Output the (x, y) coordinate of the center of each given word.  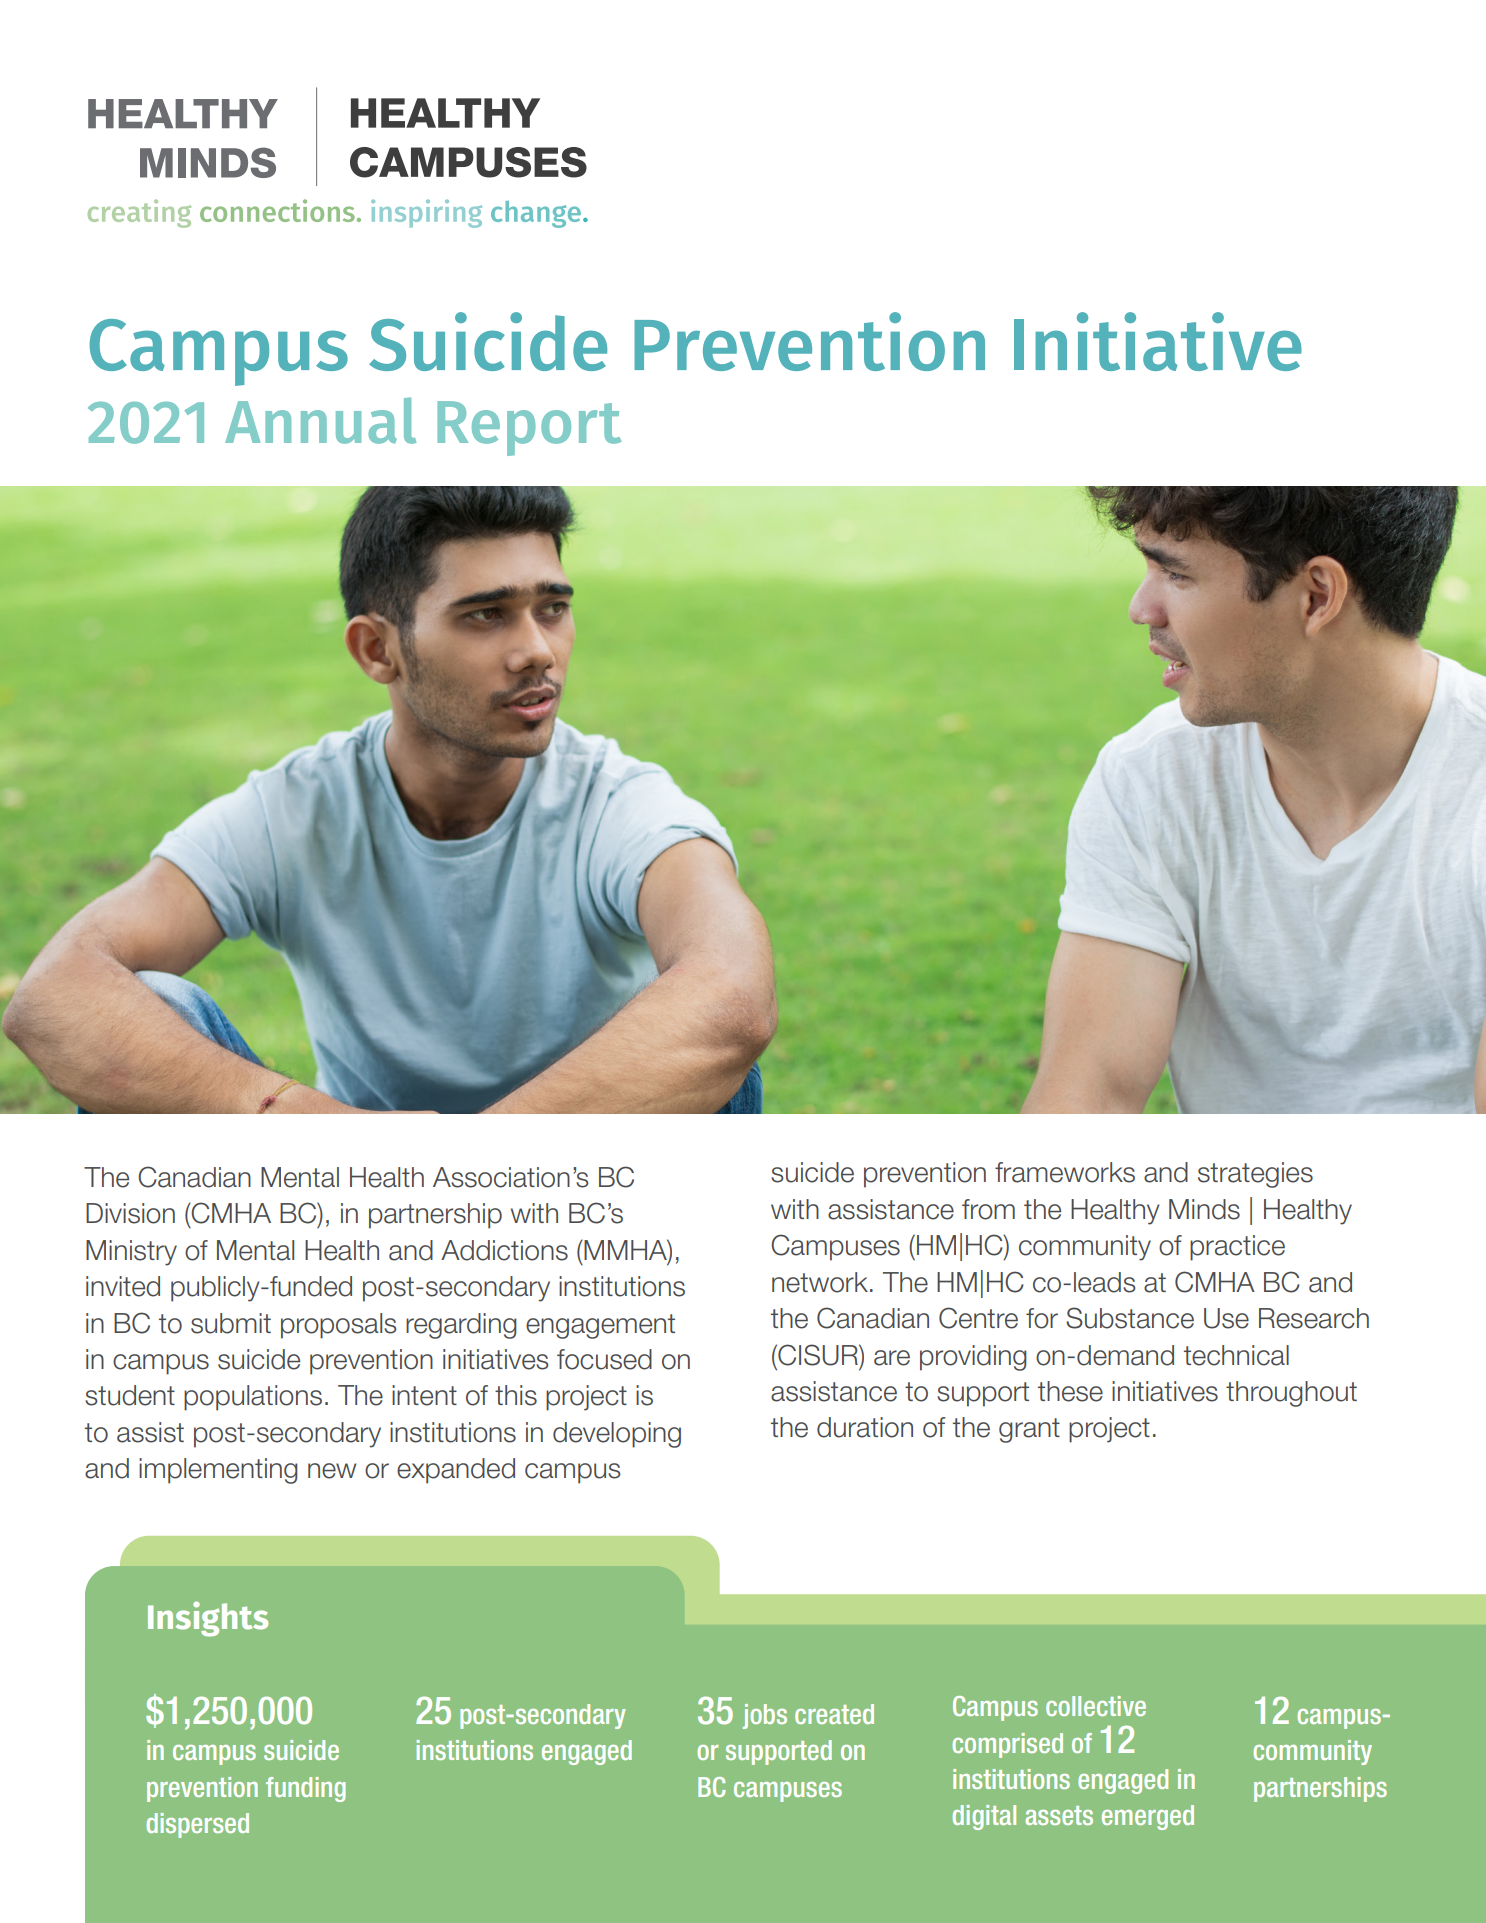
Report (529, 428)
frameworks (1065, 1172)
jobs (765, 1716)
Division (130, 1213)
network (820, 1282)
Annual (321, 420)
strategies (1255, 1175)
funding (306, 1789)
